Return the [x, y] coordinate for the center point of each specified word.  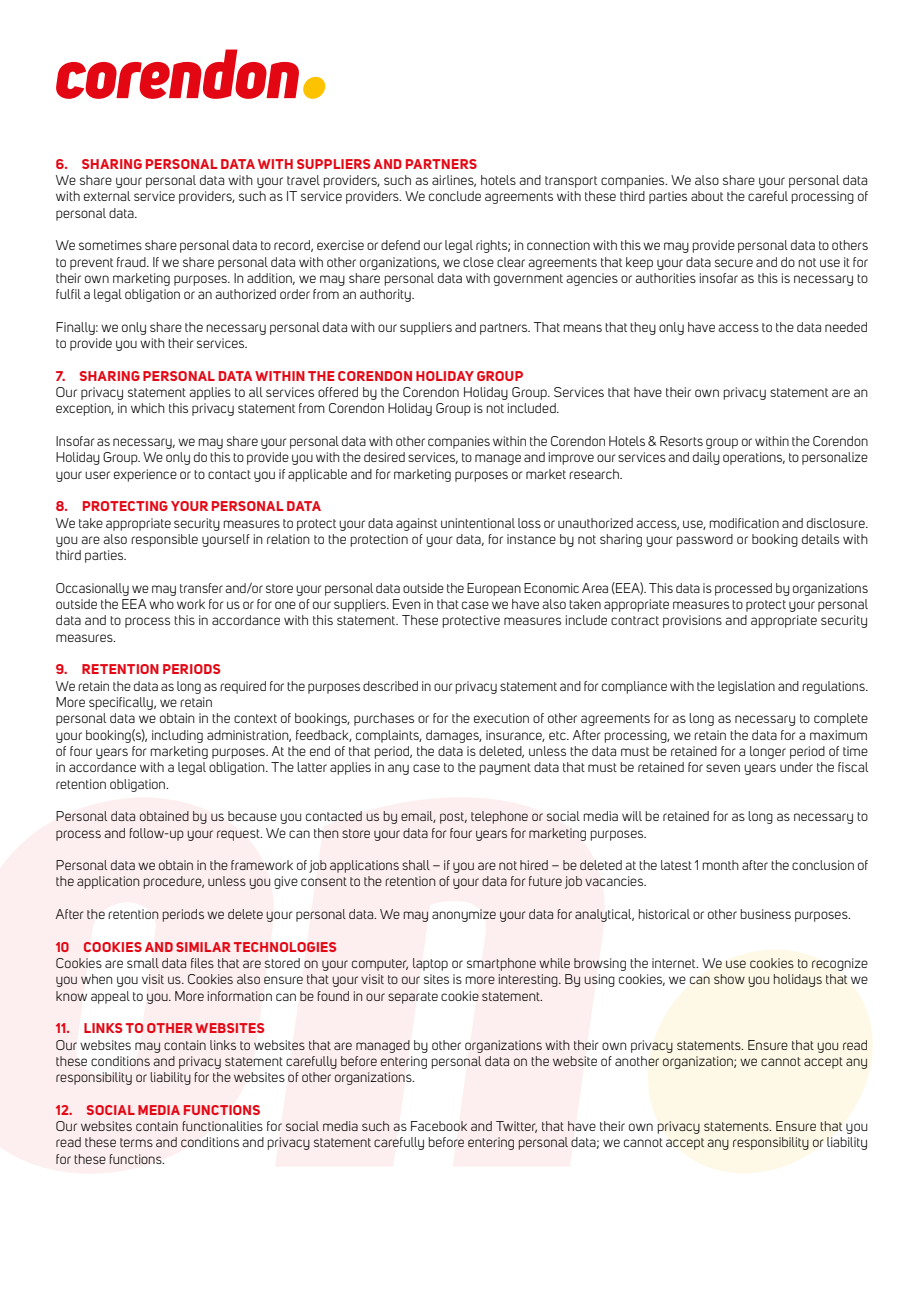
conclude [455, 196]
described [390, 686]
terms [136, 1142]
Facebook [439, 1126]
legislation [746, 687]
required [243, 687]
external [107, 196]
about [707, 196]
